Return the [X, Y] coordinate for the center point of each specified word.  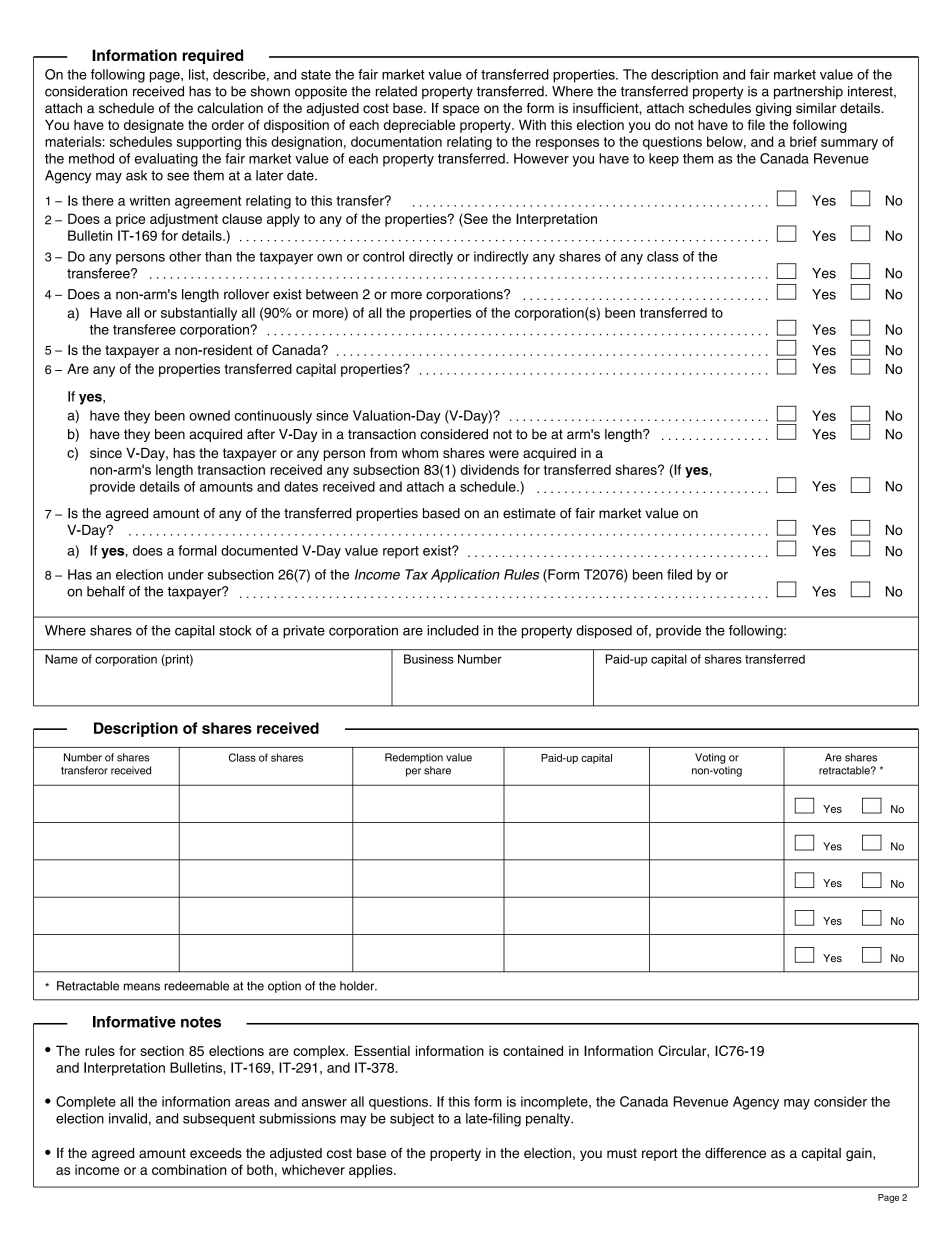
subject [412, 1120]
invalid [128, 1118]
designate [154, 126]
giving [773, 109]
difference [735, 1153]
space [461, 110]
